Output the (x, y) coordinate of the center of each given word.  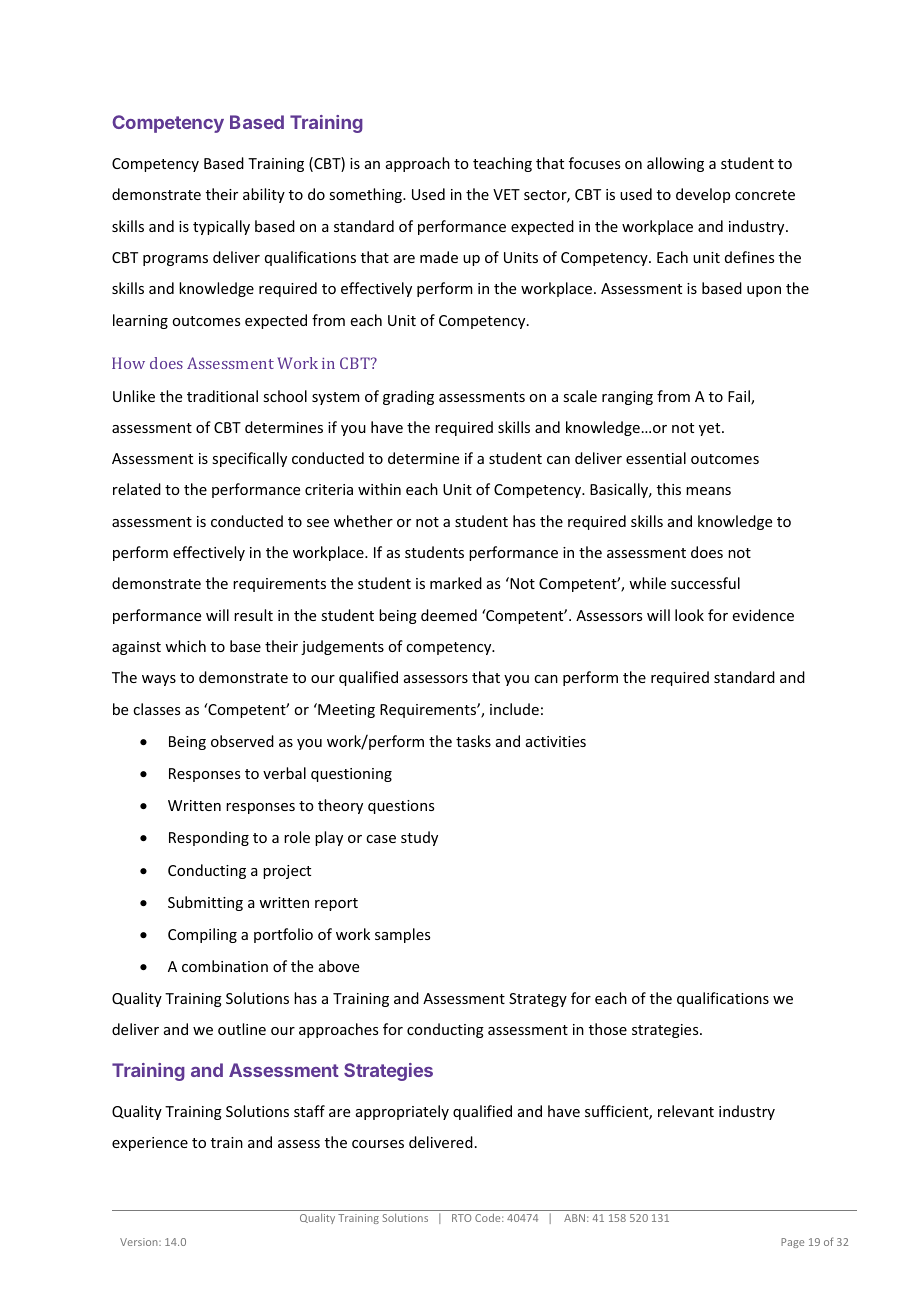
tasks (473, 741)
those (608, 1029)
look (689, 615)
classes (156, 709)
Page (792, 1243)
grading (408, 397)
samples (402, 935)
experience (150, 1144)
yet (711, 429)
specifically (249, 459)
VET (506, 194)
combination (225, 966)
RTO (461, 1218)
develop (703, 195)
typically (221, 227)
